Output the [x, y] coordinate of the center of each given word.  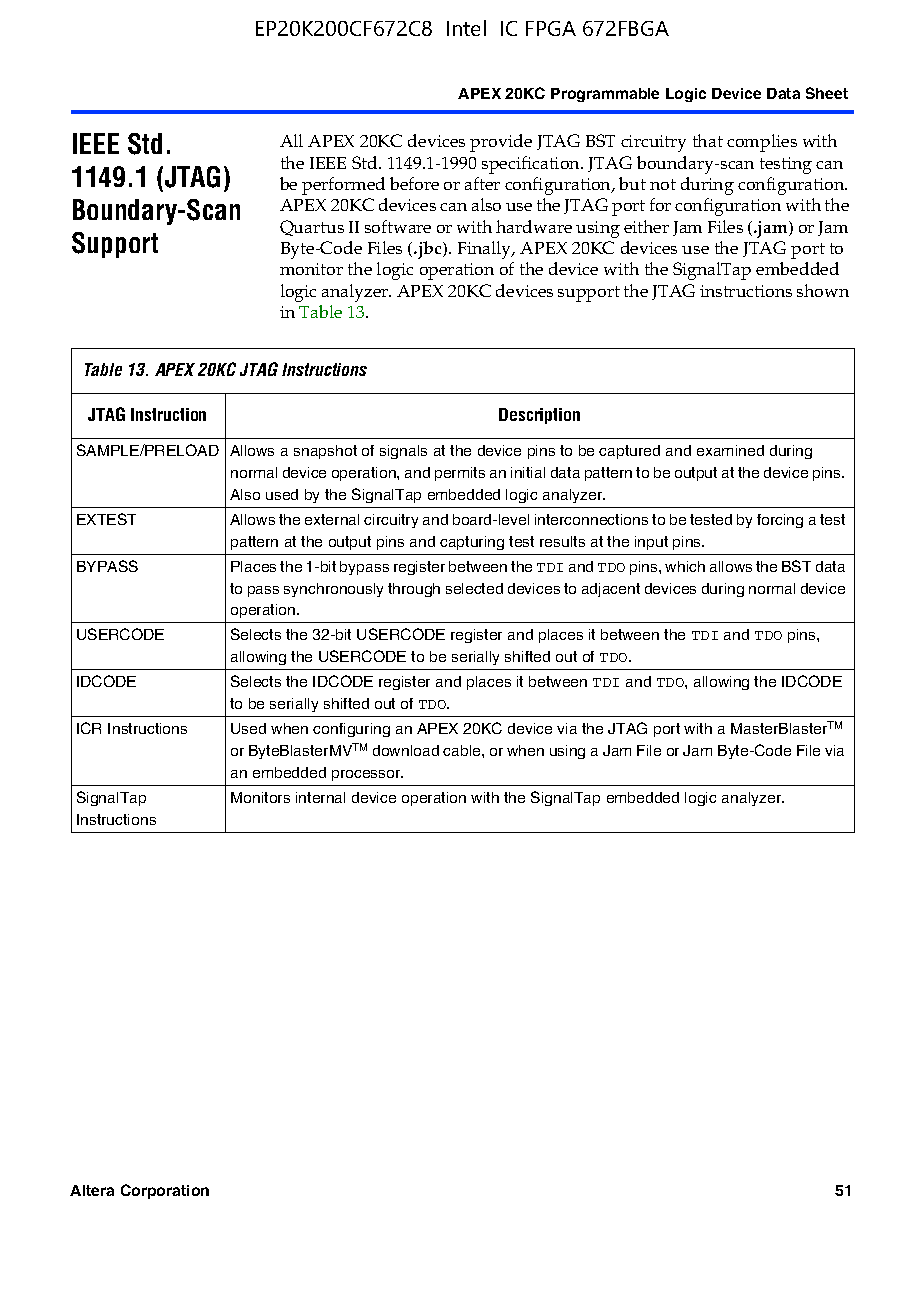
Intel [466, 28]
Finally [486, 250]
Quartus [312, 228]
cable [463, 750]
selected [474, 588]
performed [343, 186]
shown [823, 290]
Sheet [827, 93]
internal [320, 797]
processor [367, 775]
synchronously [333, 590]
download [406, 750]
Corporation [165, 1191]
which [685, 566]
